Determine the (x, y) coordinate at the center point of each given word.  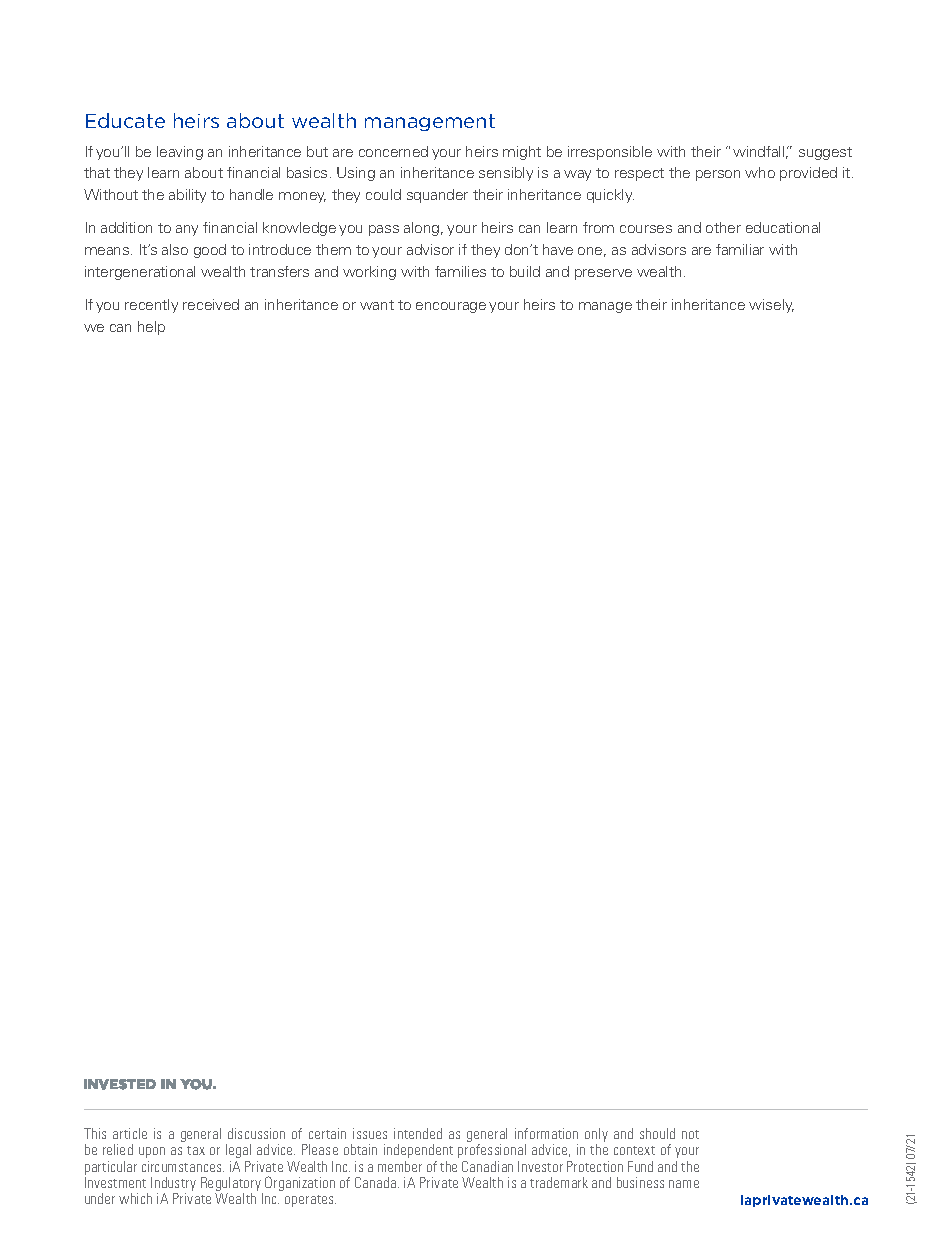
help (151, 328)
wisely (771, 306)
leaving (180, 153)
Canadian (487, 1166)
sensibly (506, 174)
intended (418, 1133)
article (130, 1133)
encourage (451, 307)
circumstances (183, 1166)
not (690, 1134)
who (760, 172)
